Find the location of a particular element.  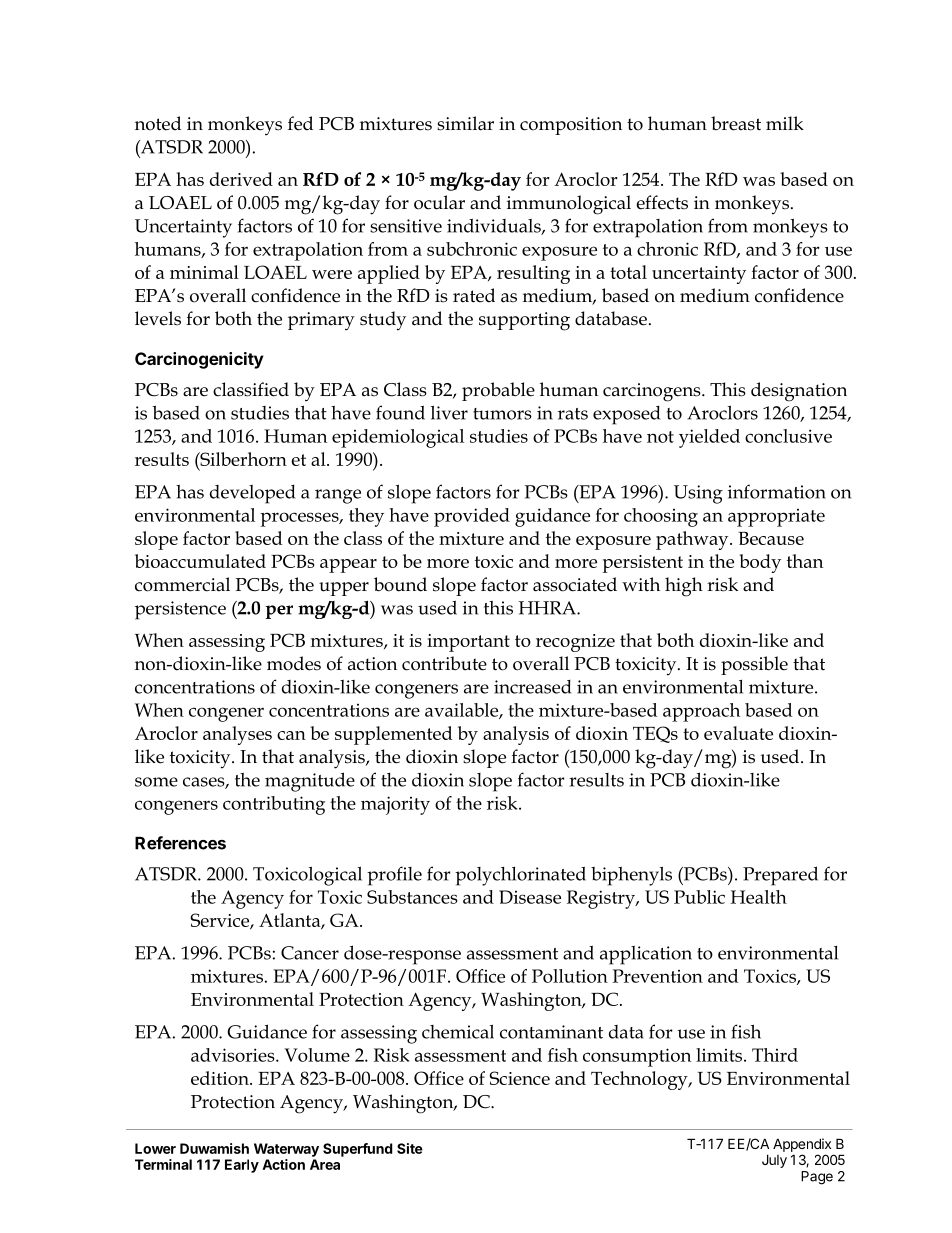

provided is located at coordinates (472, 517).
